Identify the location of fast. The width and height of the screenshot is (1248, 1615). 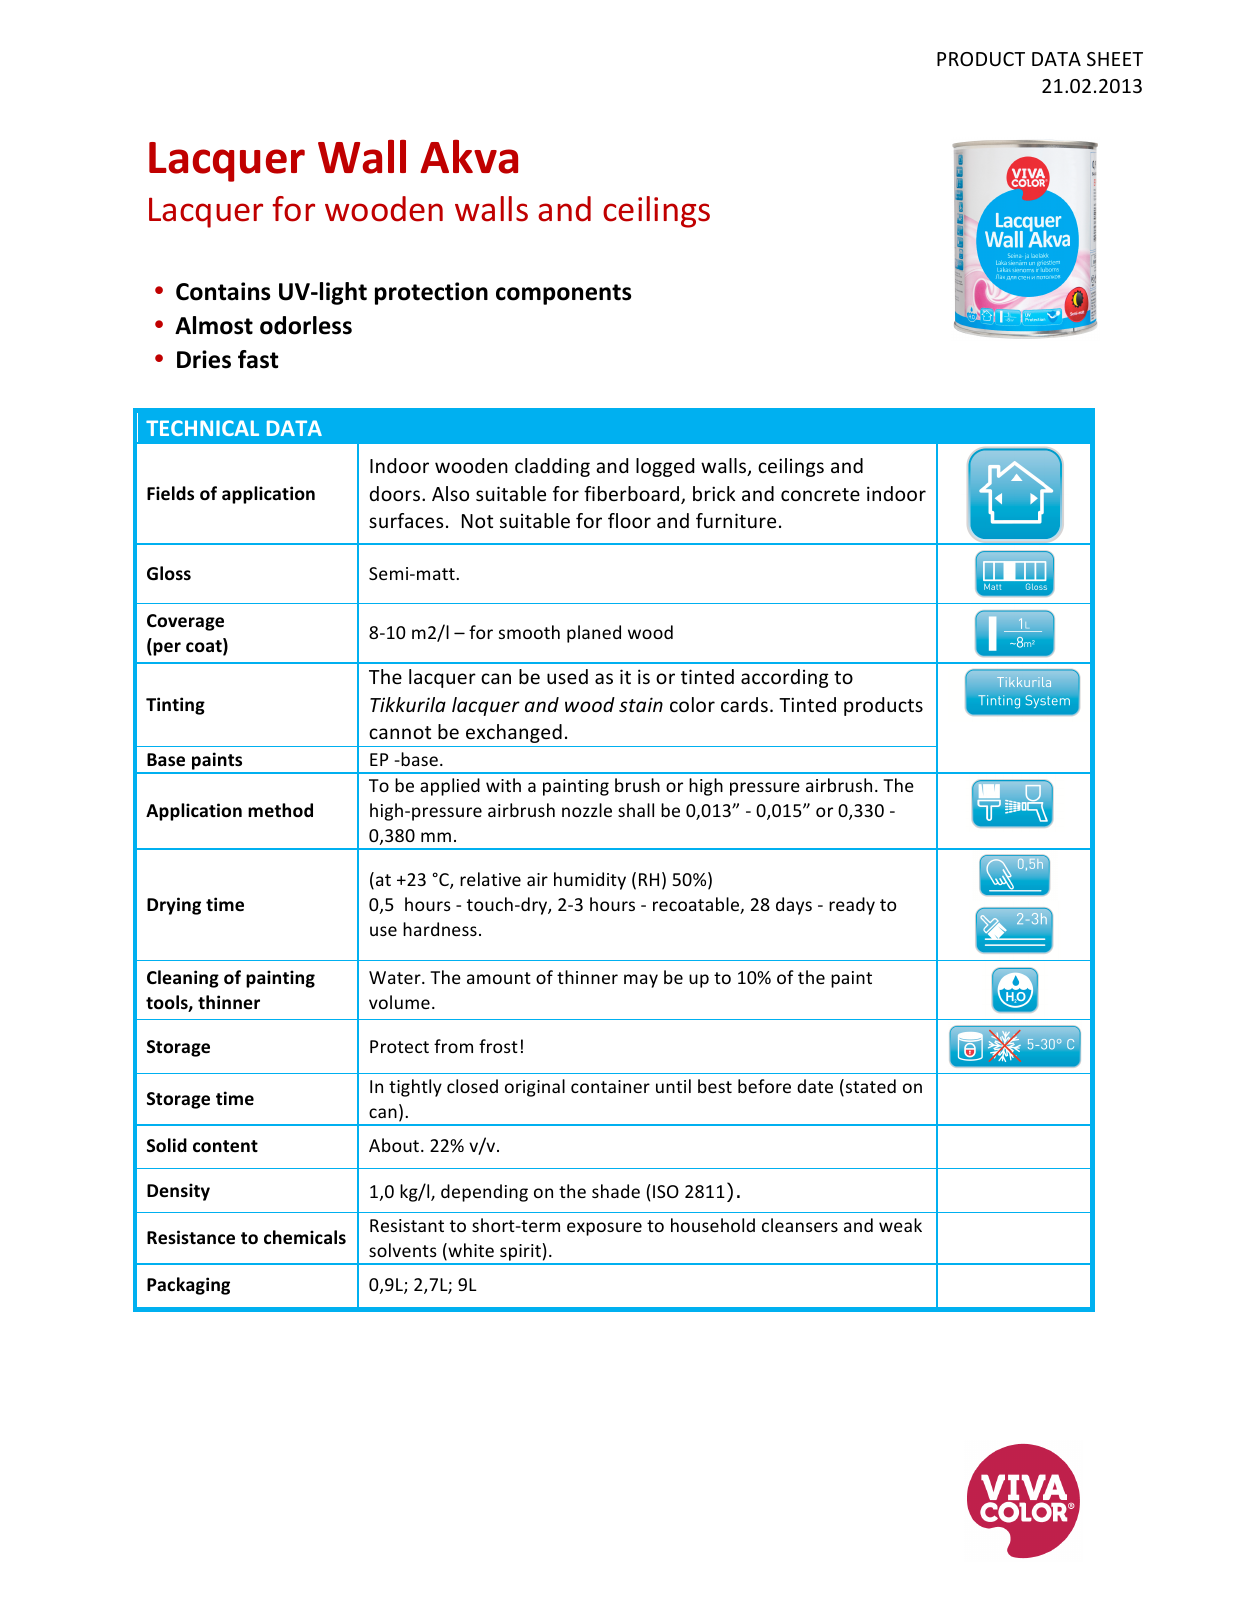
(258, 359).
